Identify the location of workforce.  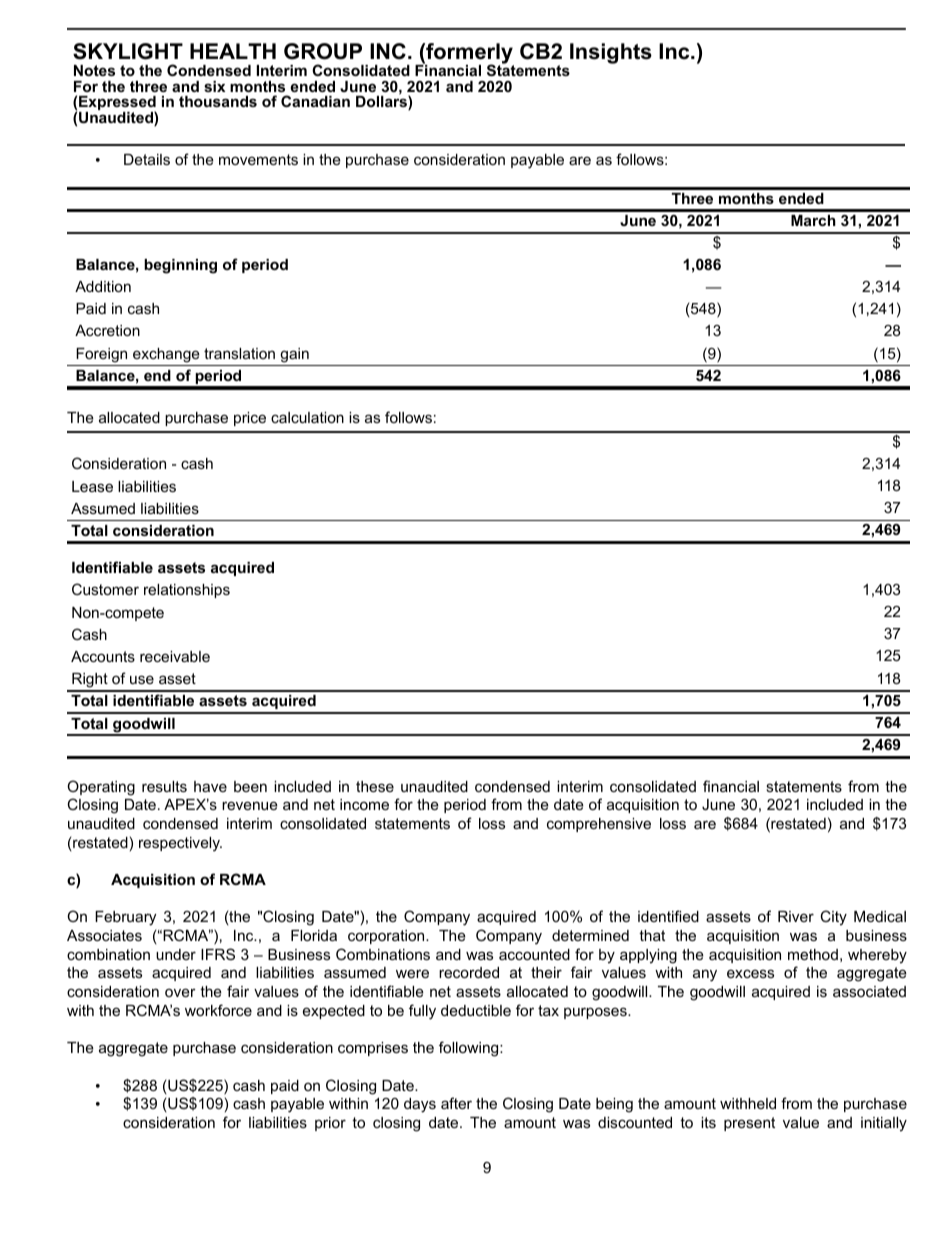
(218, 1010).
